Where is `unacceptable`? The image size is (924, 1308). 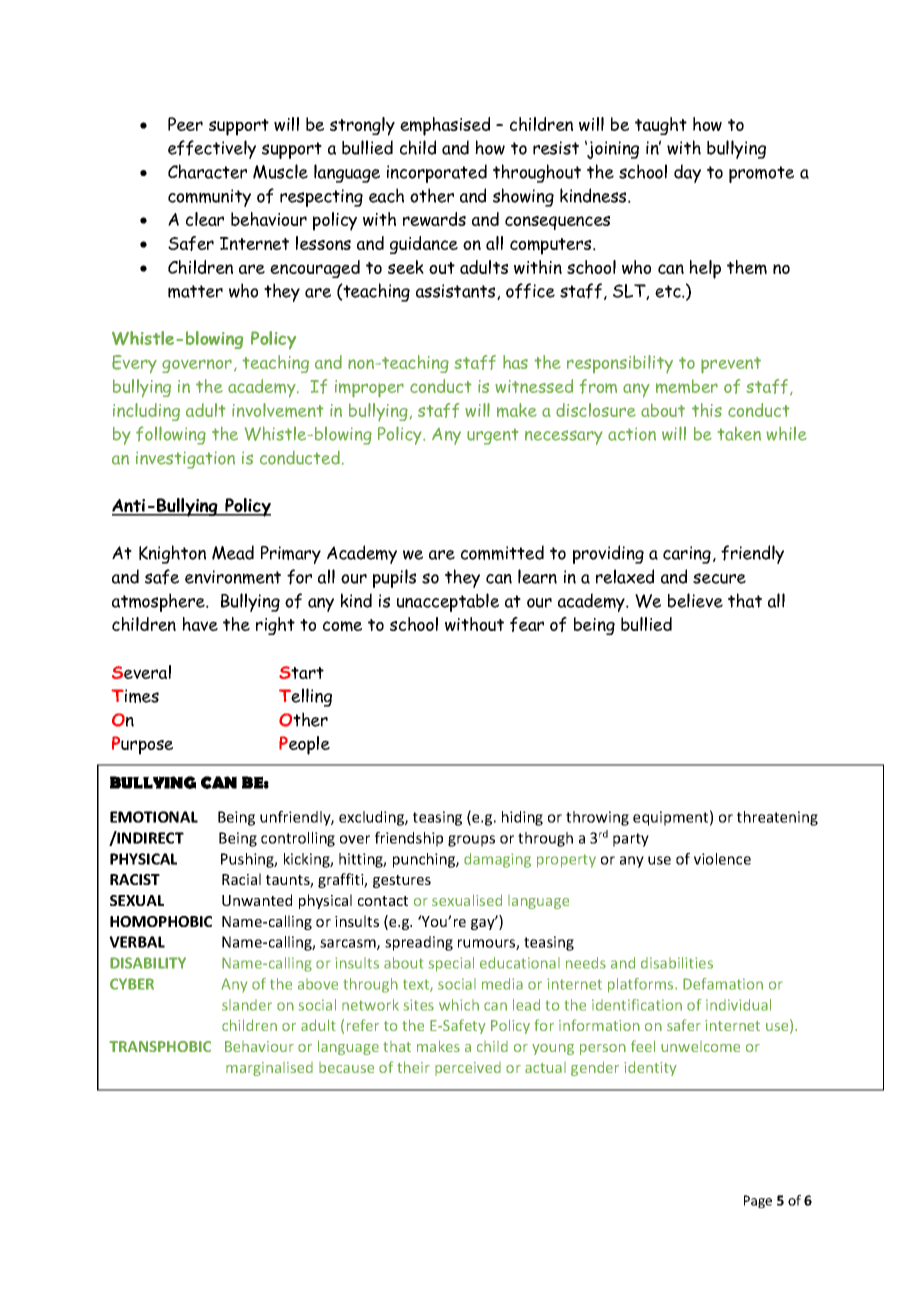 unacceptable is located at coordinates (448, 602).
